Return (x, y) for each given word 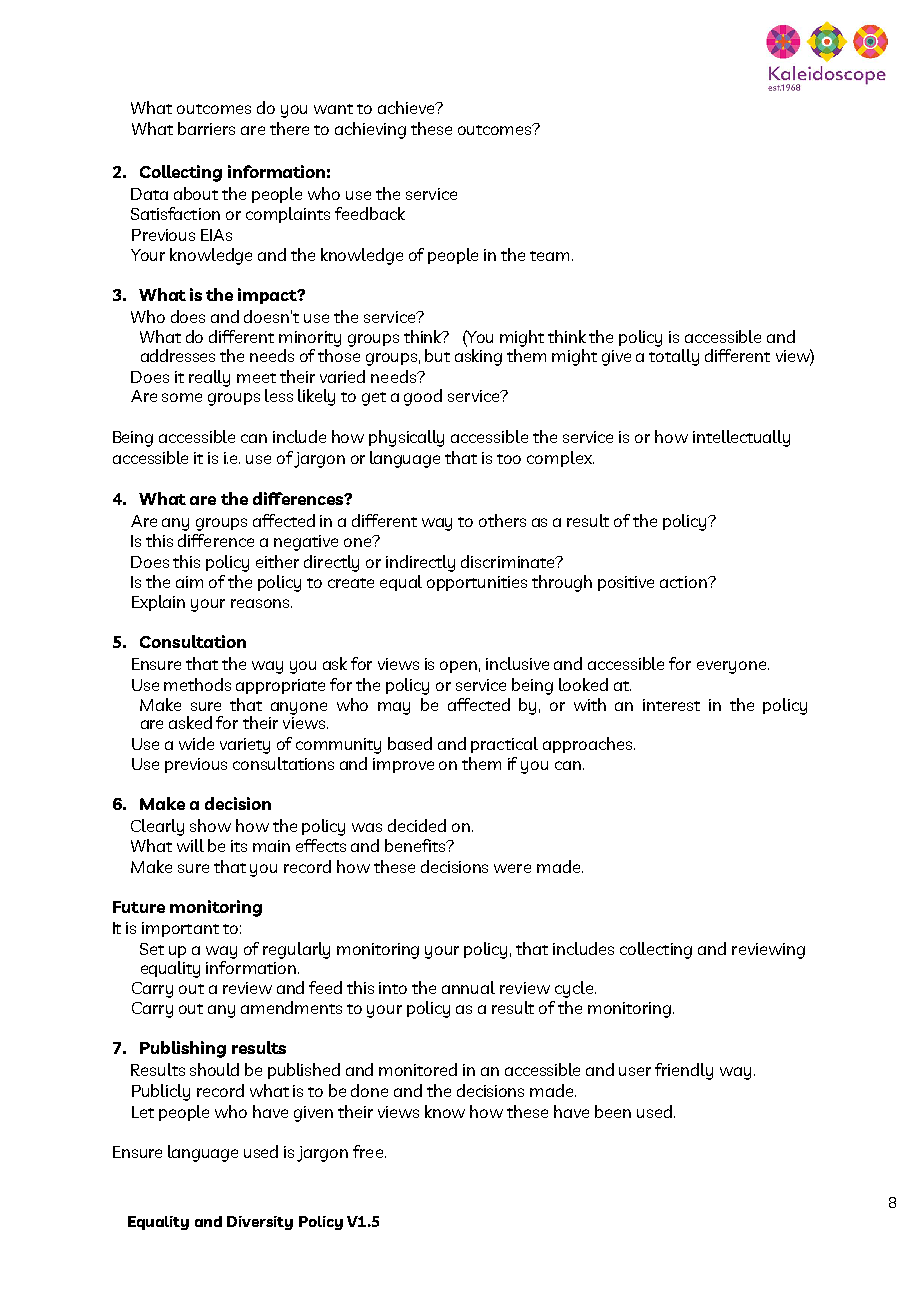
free (369, 1151)
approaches (589, 745)
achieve (407, 107)
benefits (416, 845)
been (613, 1111)
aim (189, 582)
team (551, 256)
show (210, 825)
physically (406, 438)
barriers (206, 128)
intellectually (741, 438)
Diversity (260, 1223)
